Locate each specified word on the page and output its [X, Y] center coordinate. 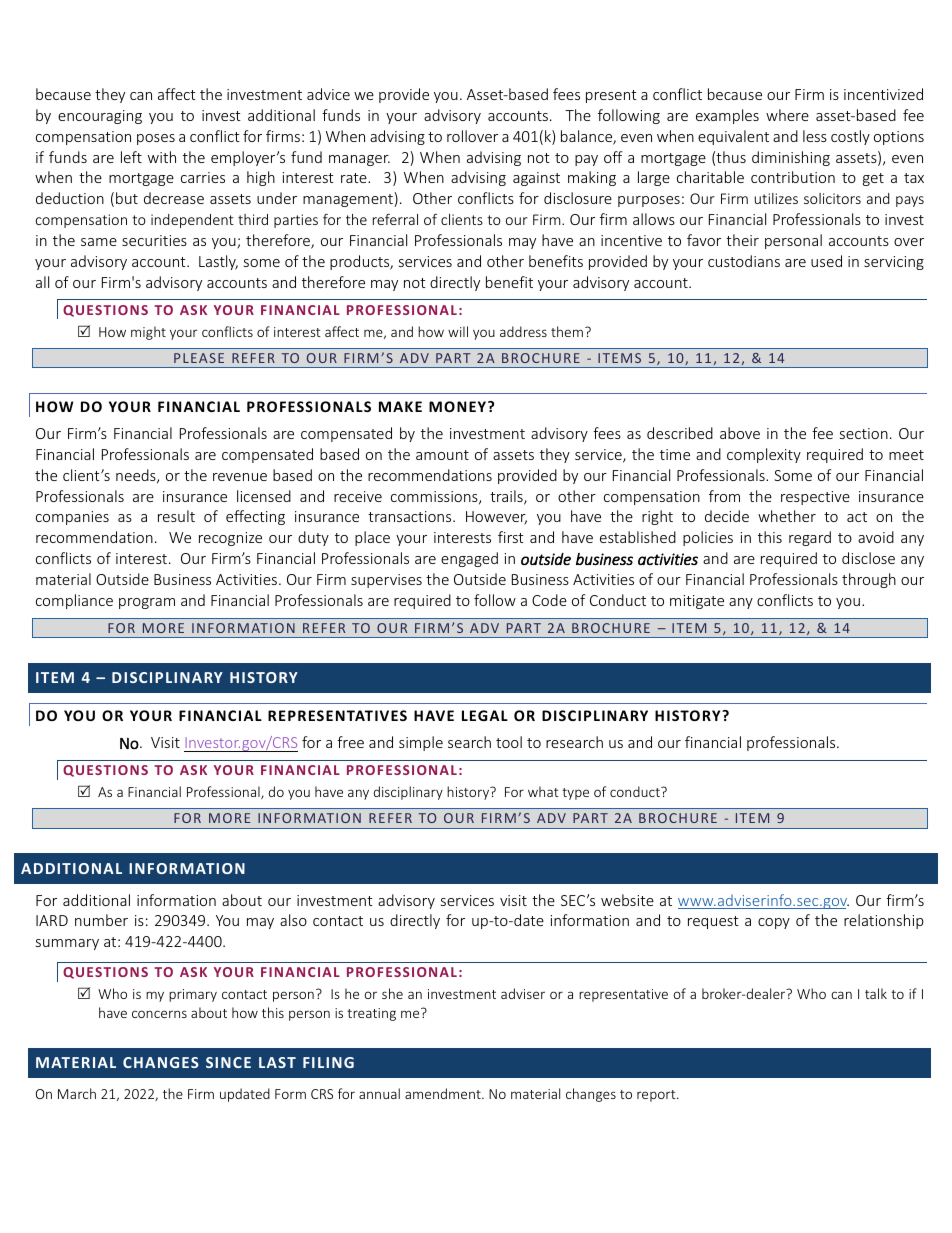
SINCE [228, 1062]
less [815, 136]
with [162, 157]
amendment [444, 1093]
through [869, 580]
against [536, 179]
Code [549, 600]
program [147, 603]
